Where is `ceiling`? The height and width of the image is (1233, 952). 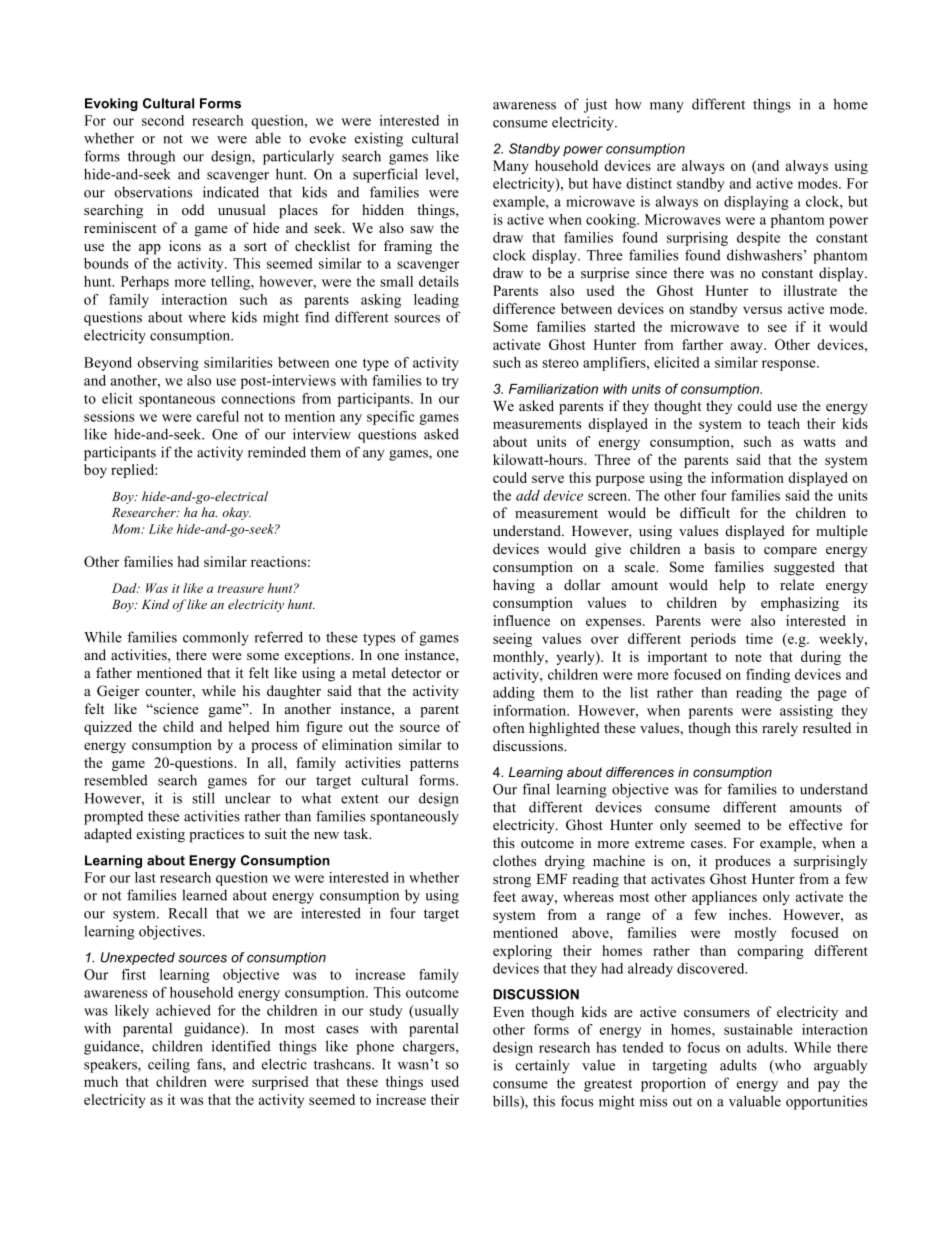 ceiling is located at coordinates (169, 1065).
